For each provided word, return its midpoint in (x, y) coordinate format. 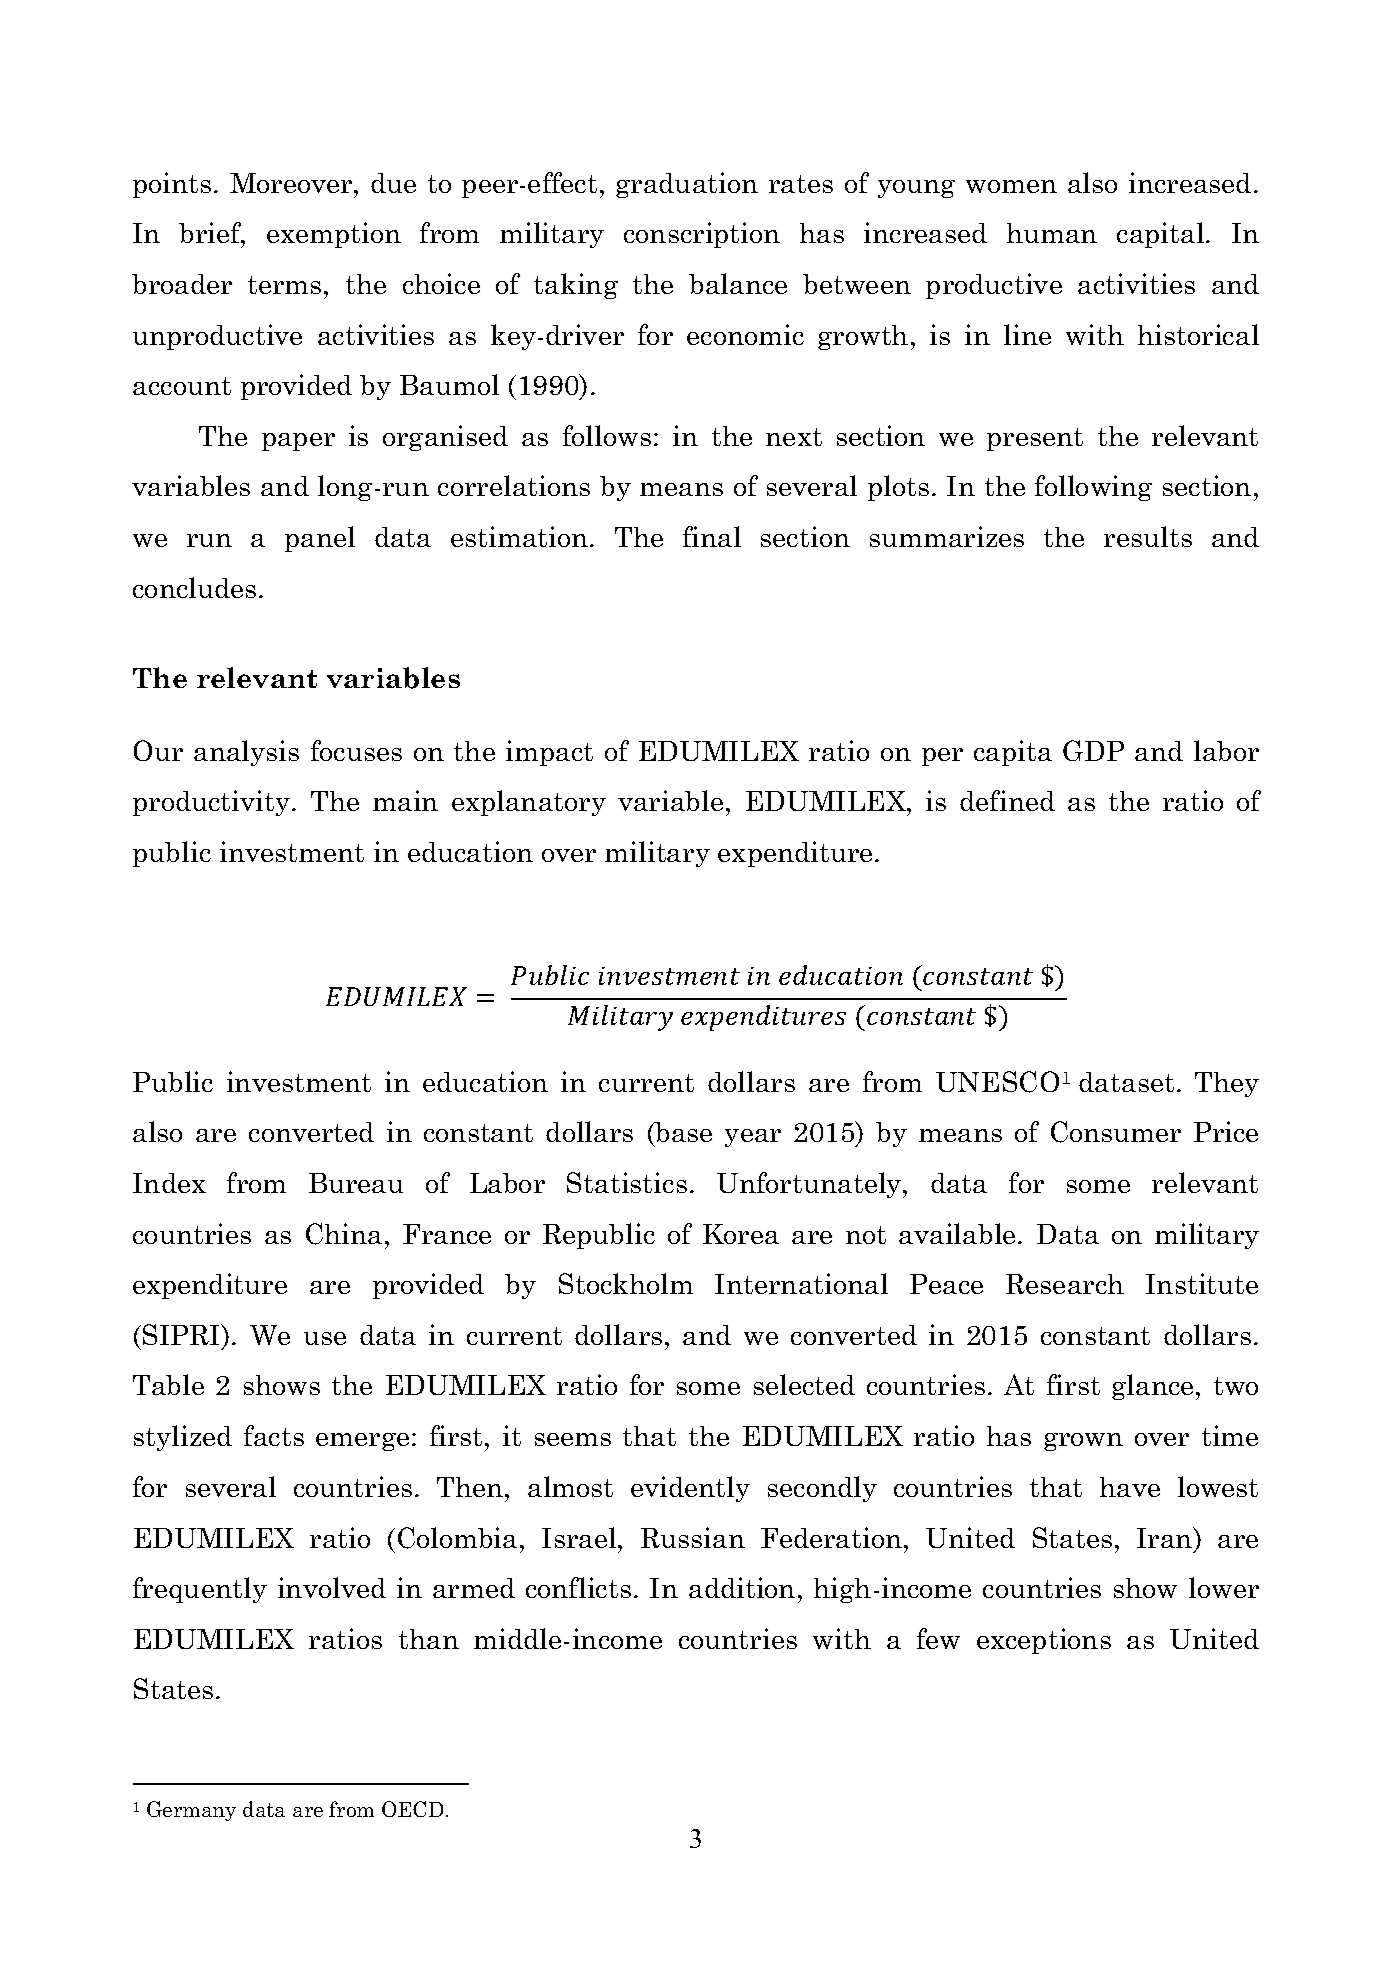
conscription (702, 235)
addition (742, 1587)
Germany (191, 1811)
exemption (334, 235)
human (1052, 233)
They (1227, 1084)
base (682, 1134)
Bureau (356, 1183)
